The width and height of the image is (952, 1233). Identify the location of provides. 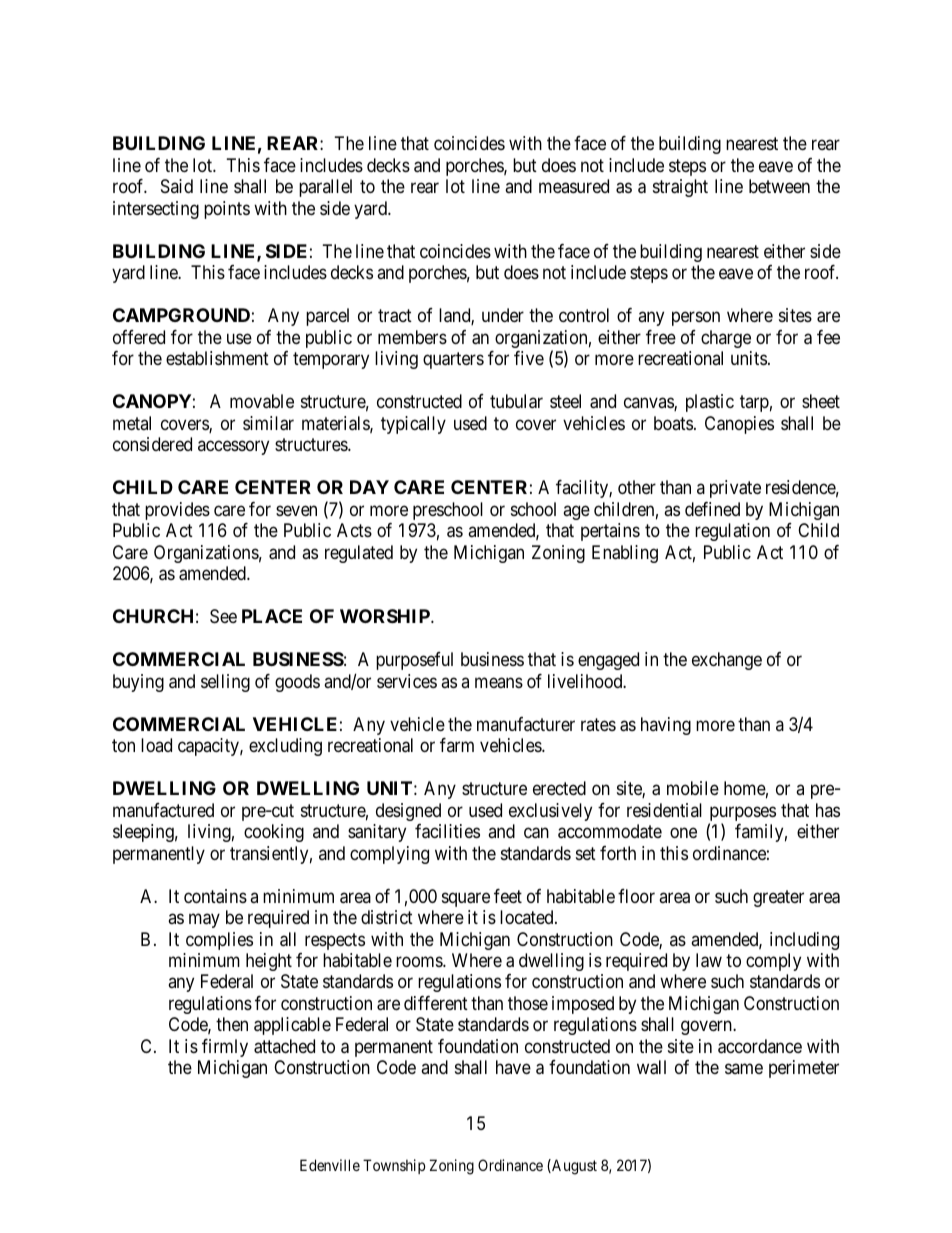
(177, 511).
